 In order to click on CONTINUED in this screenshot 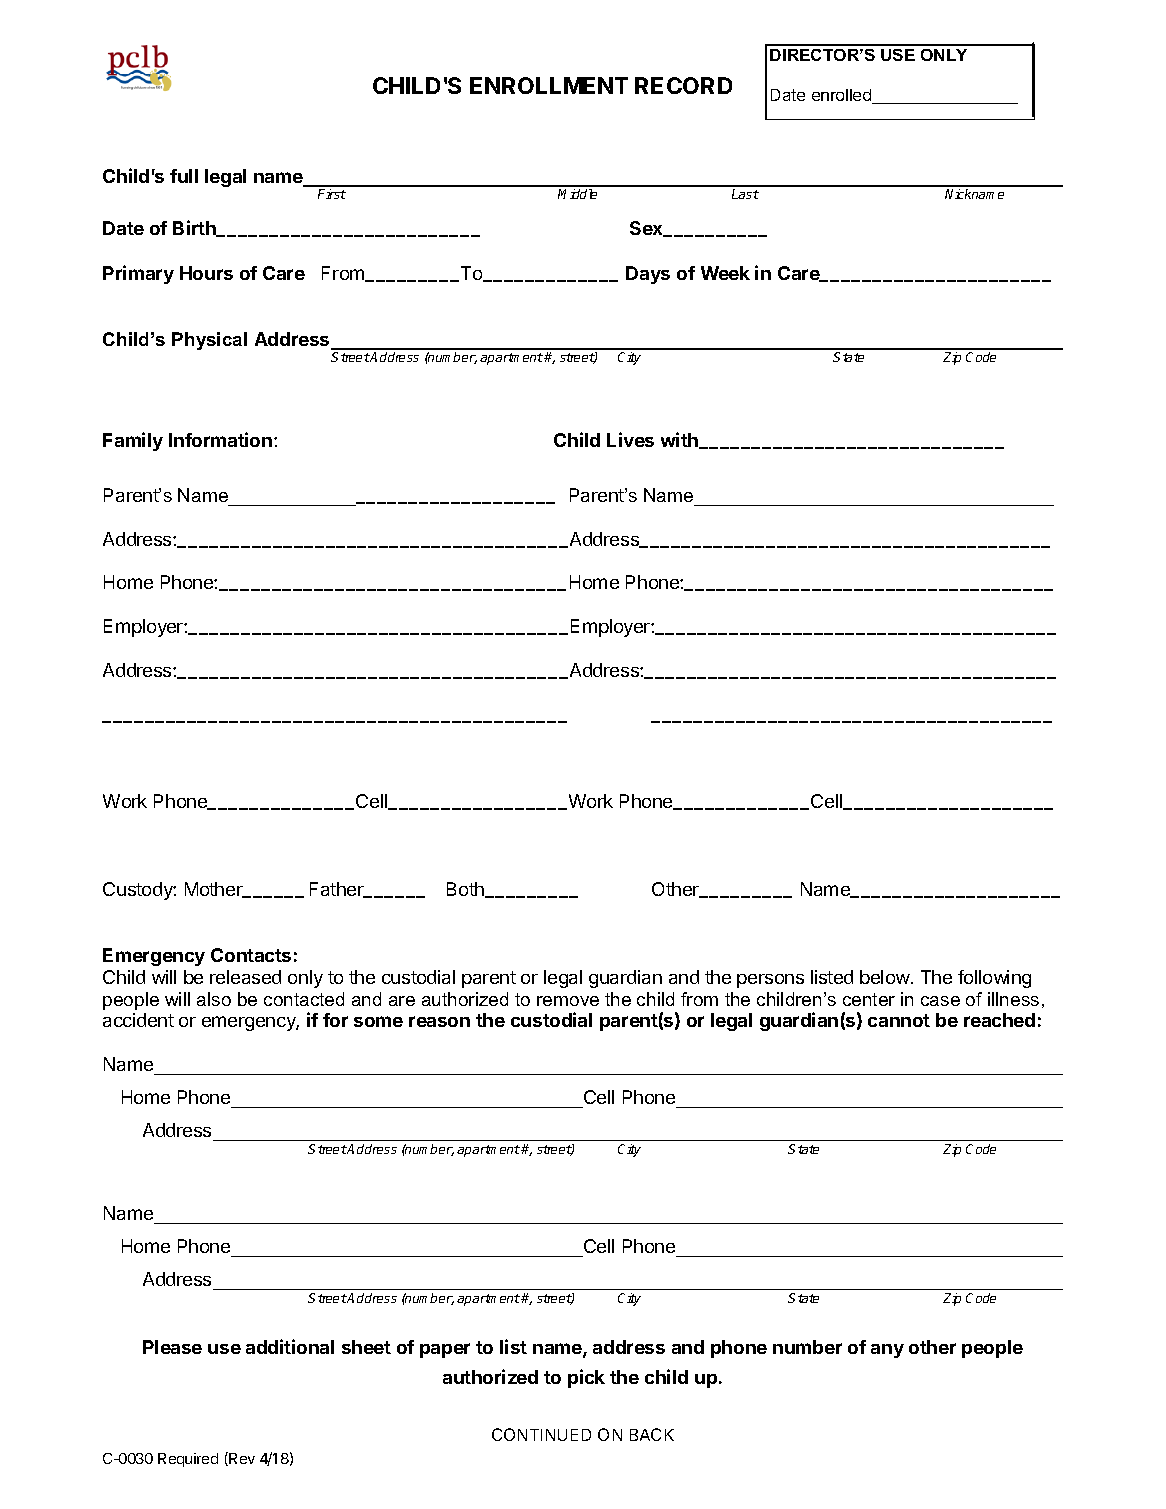, I will do `click(541, 1434)`.
